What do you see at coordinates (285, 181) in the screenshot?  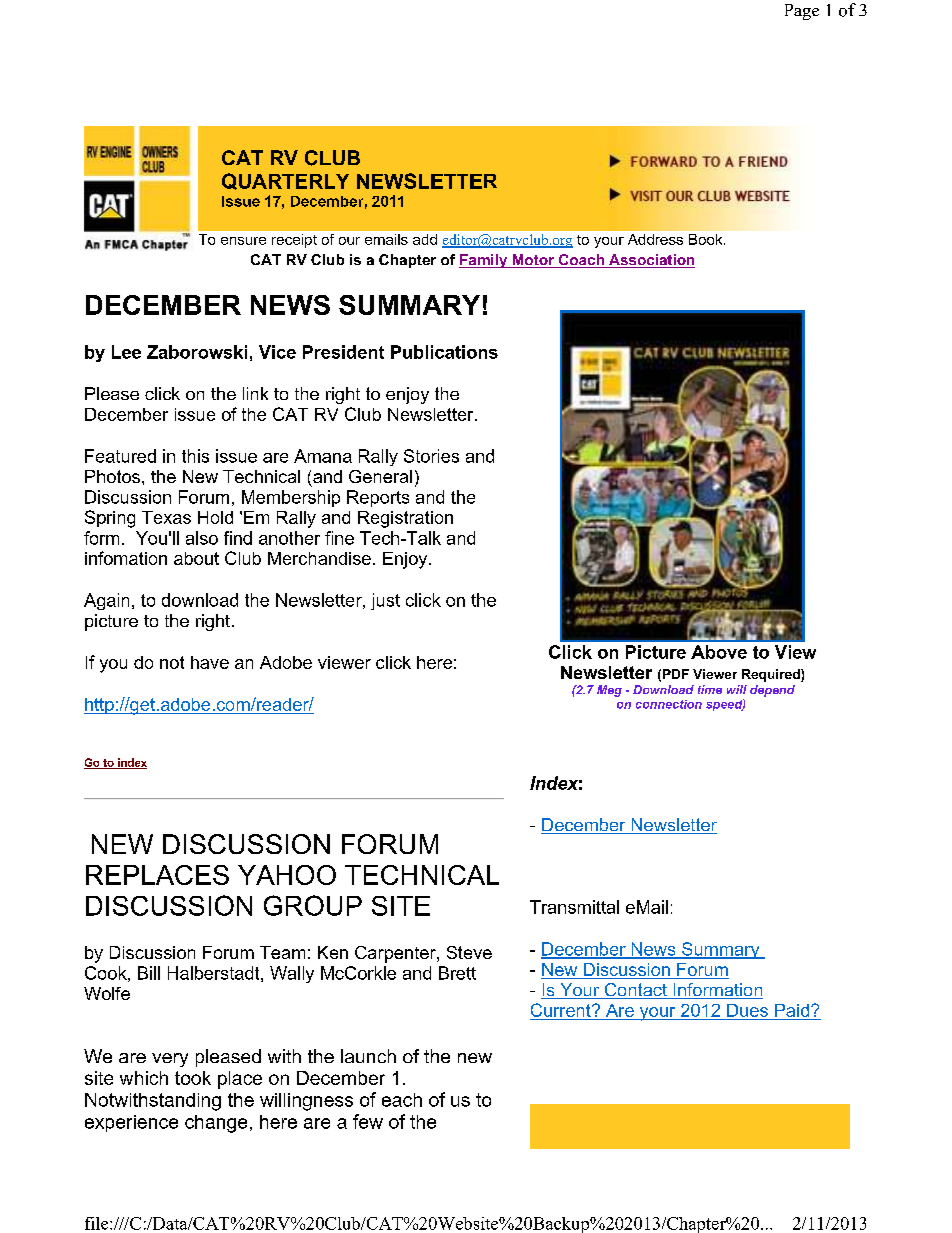 I see `QUARTERLY` at bounding box center [285, 181].
